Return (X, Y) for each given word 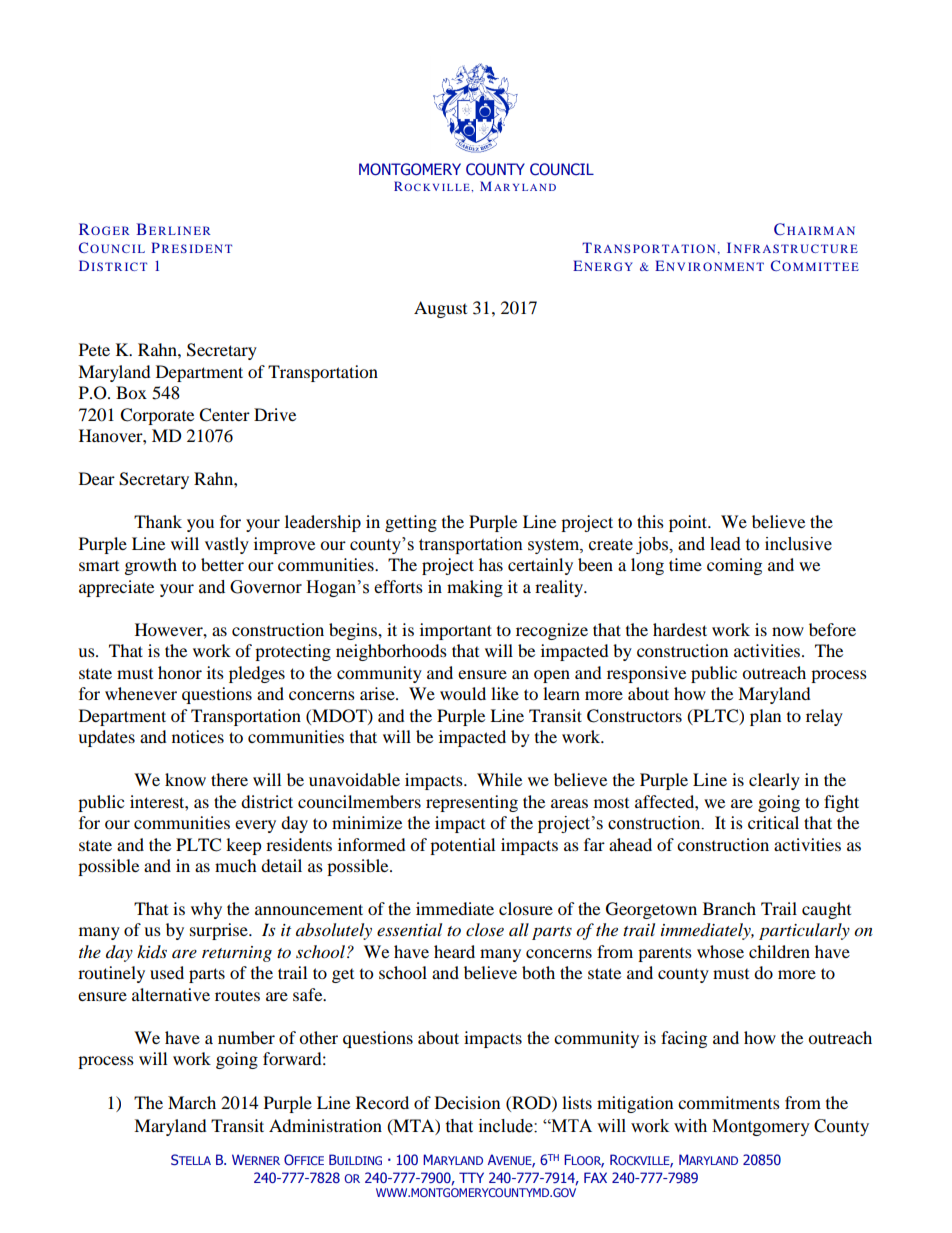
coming (734, 566)
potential (462, 846)
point (689, 523)
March (192, 1102)
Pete (94, 349)
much (236, 865)
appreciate (116, 588)
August (440, 309)
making (475, 588)
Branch (729, 908)
